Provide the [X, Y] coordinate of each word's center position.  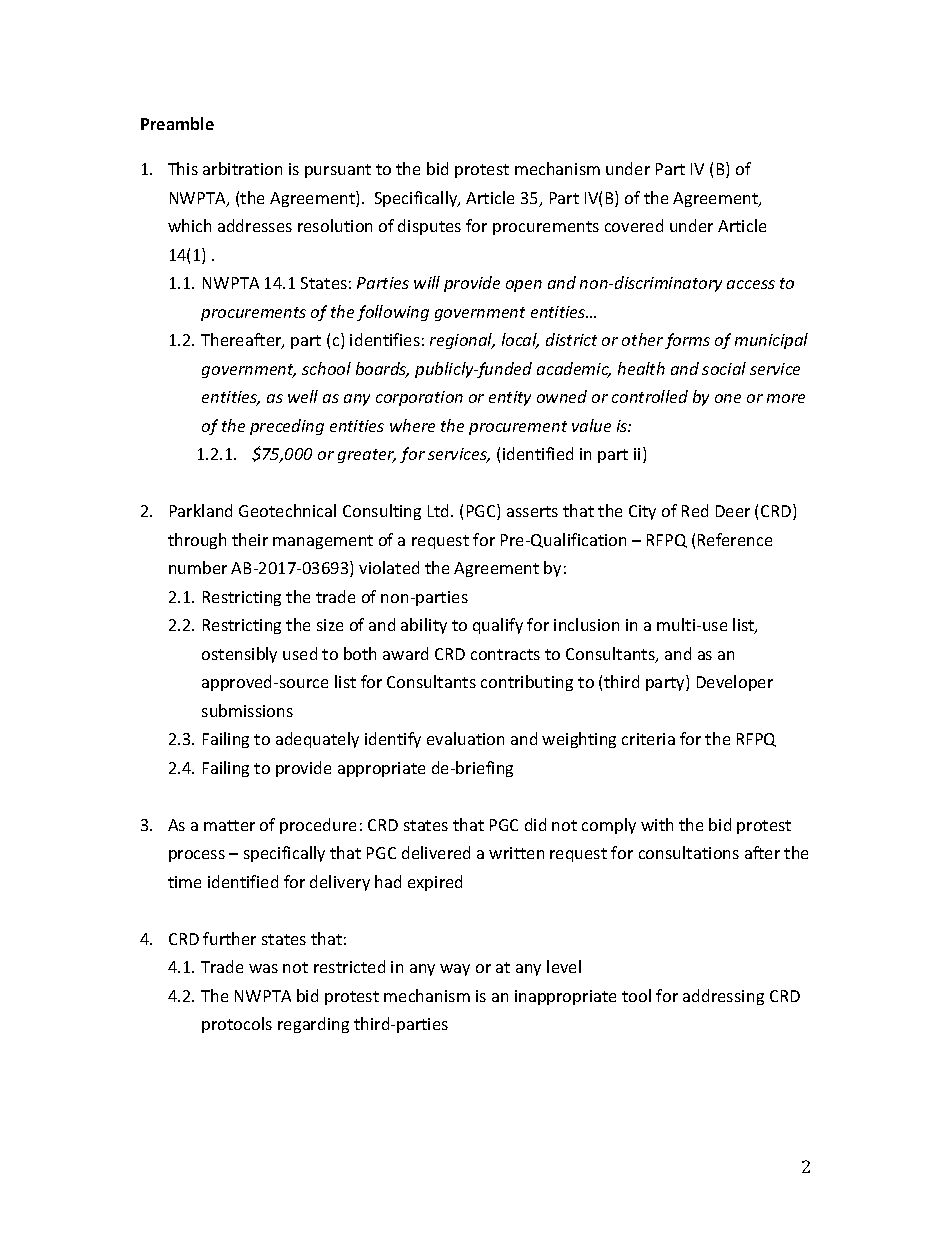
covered [634, 225]
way [455, 970]
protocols [237, 1025]
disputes [429, 227]
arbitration [242, 168]
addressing [723, 997]
